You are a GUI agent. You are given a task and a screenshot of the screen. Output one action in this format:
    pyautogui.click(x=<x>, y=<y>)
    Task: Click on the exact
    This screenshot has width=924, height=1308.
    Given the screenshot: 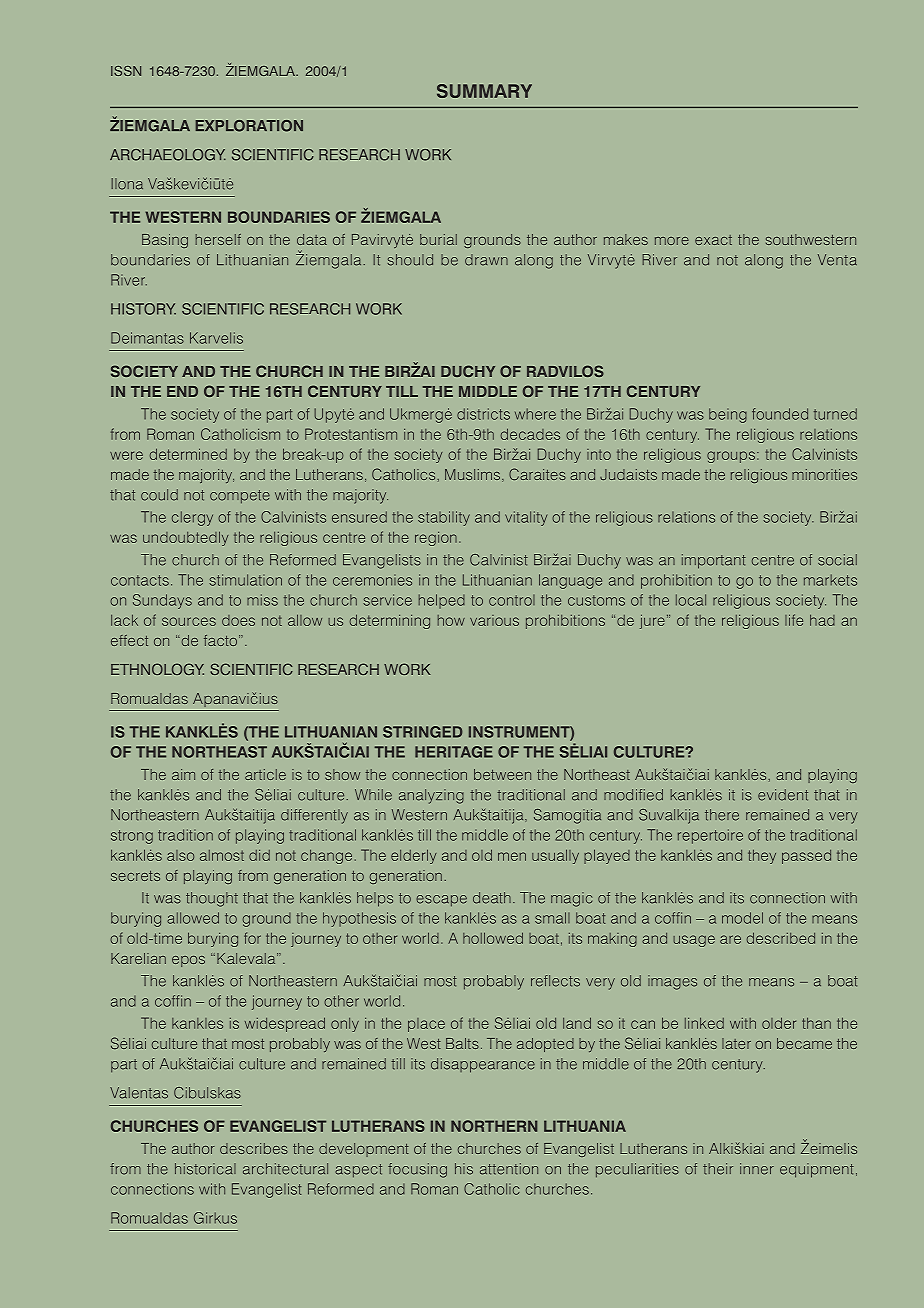 What is the action you would take?
    pyautogui.click(x=713, y=240)
